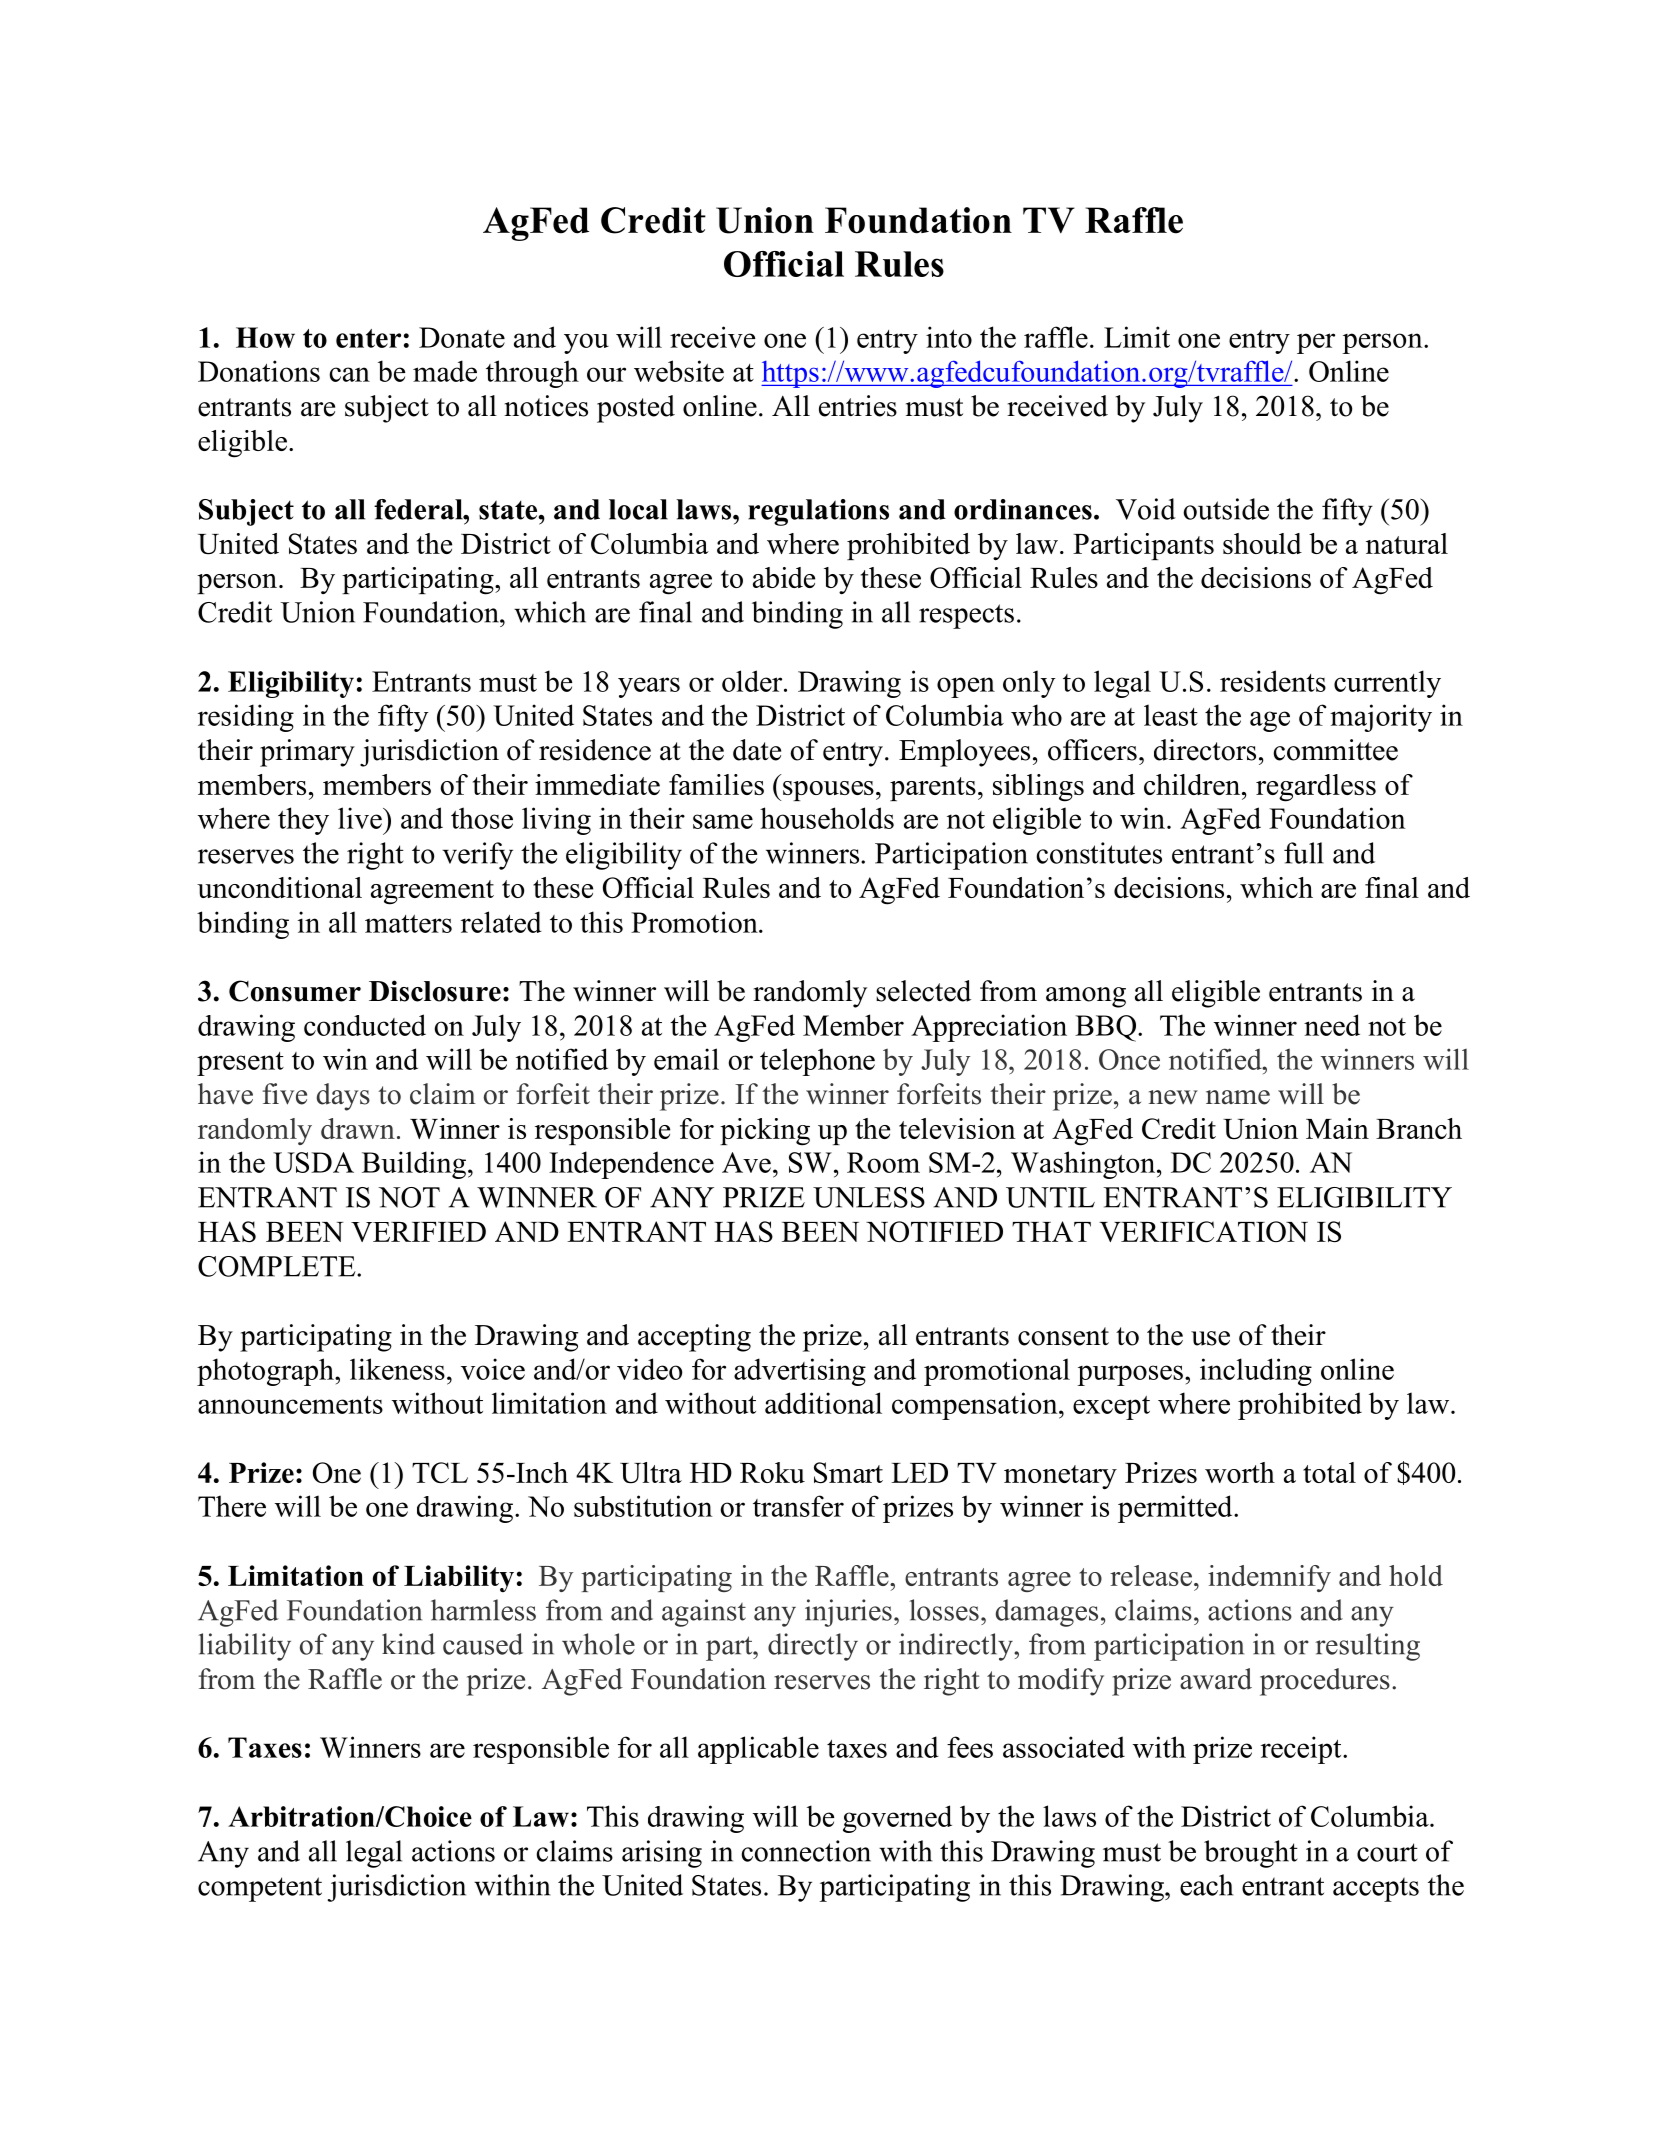  Describe the element at coordinates (858, 406) in the image. I see `entries` at that location.
